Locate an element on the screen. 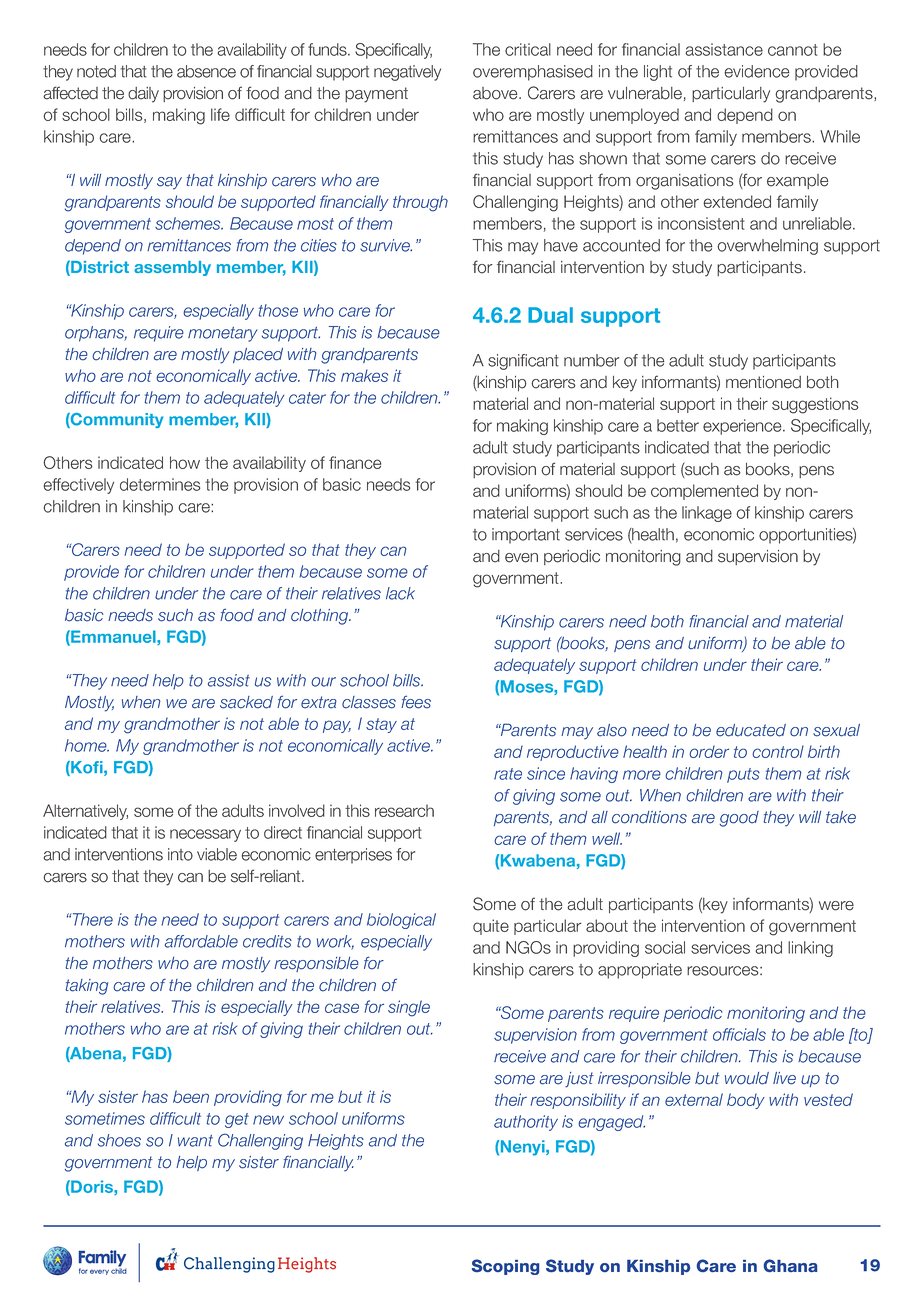  into is located at coordinates (180, 854).
